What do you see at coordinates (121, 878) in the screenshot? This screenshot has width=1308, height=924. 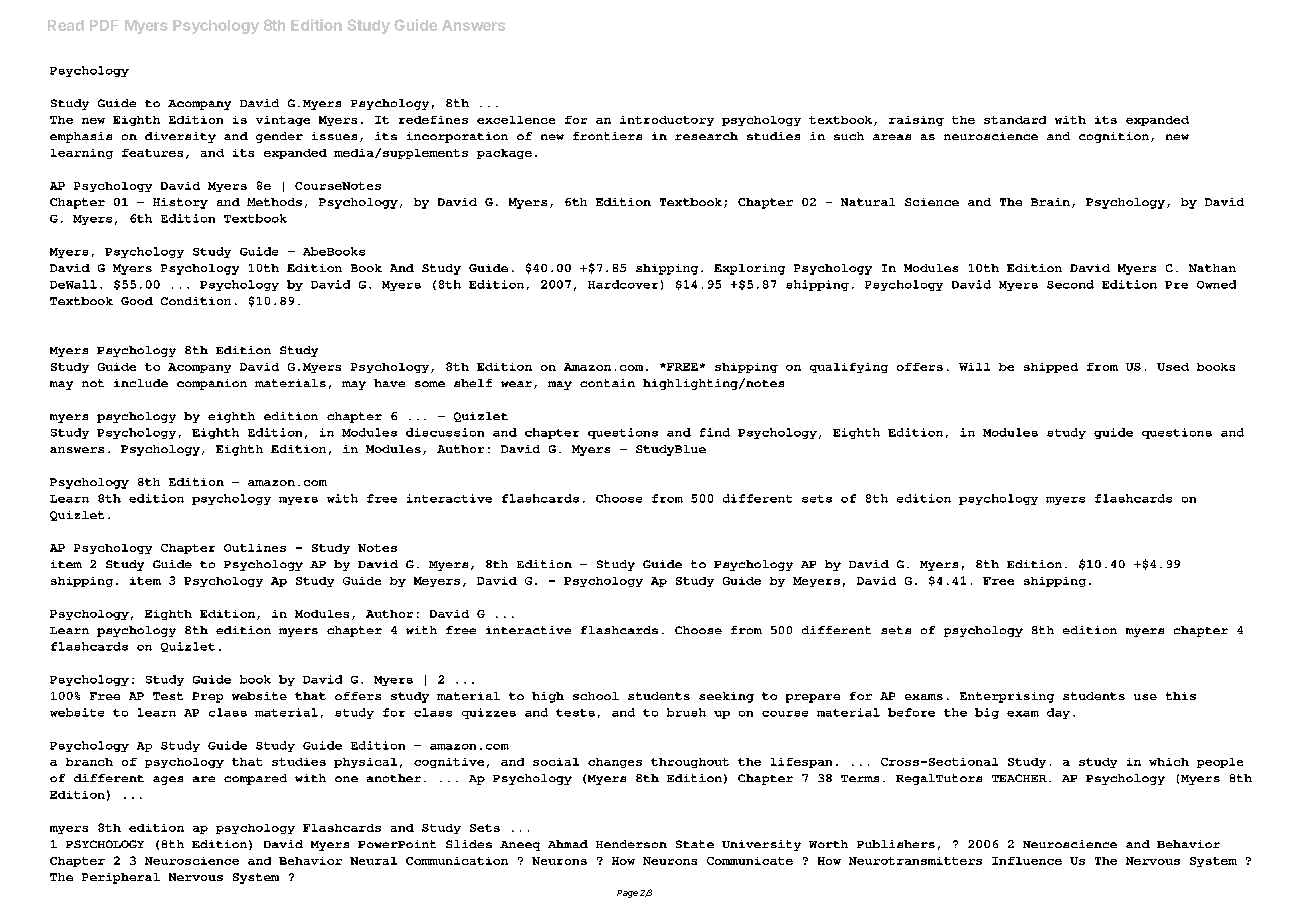 I see `Peripheral` at bounding box center [121, 878].
